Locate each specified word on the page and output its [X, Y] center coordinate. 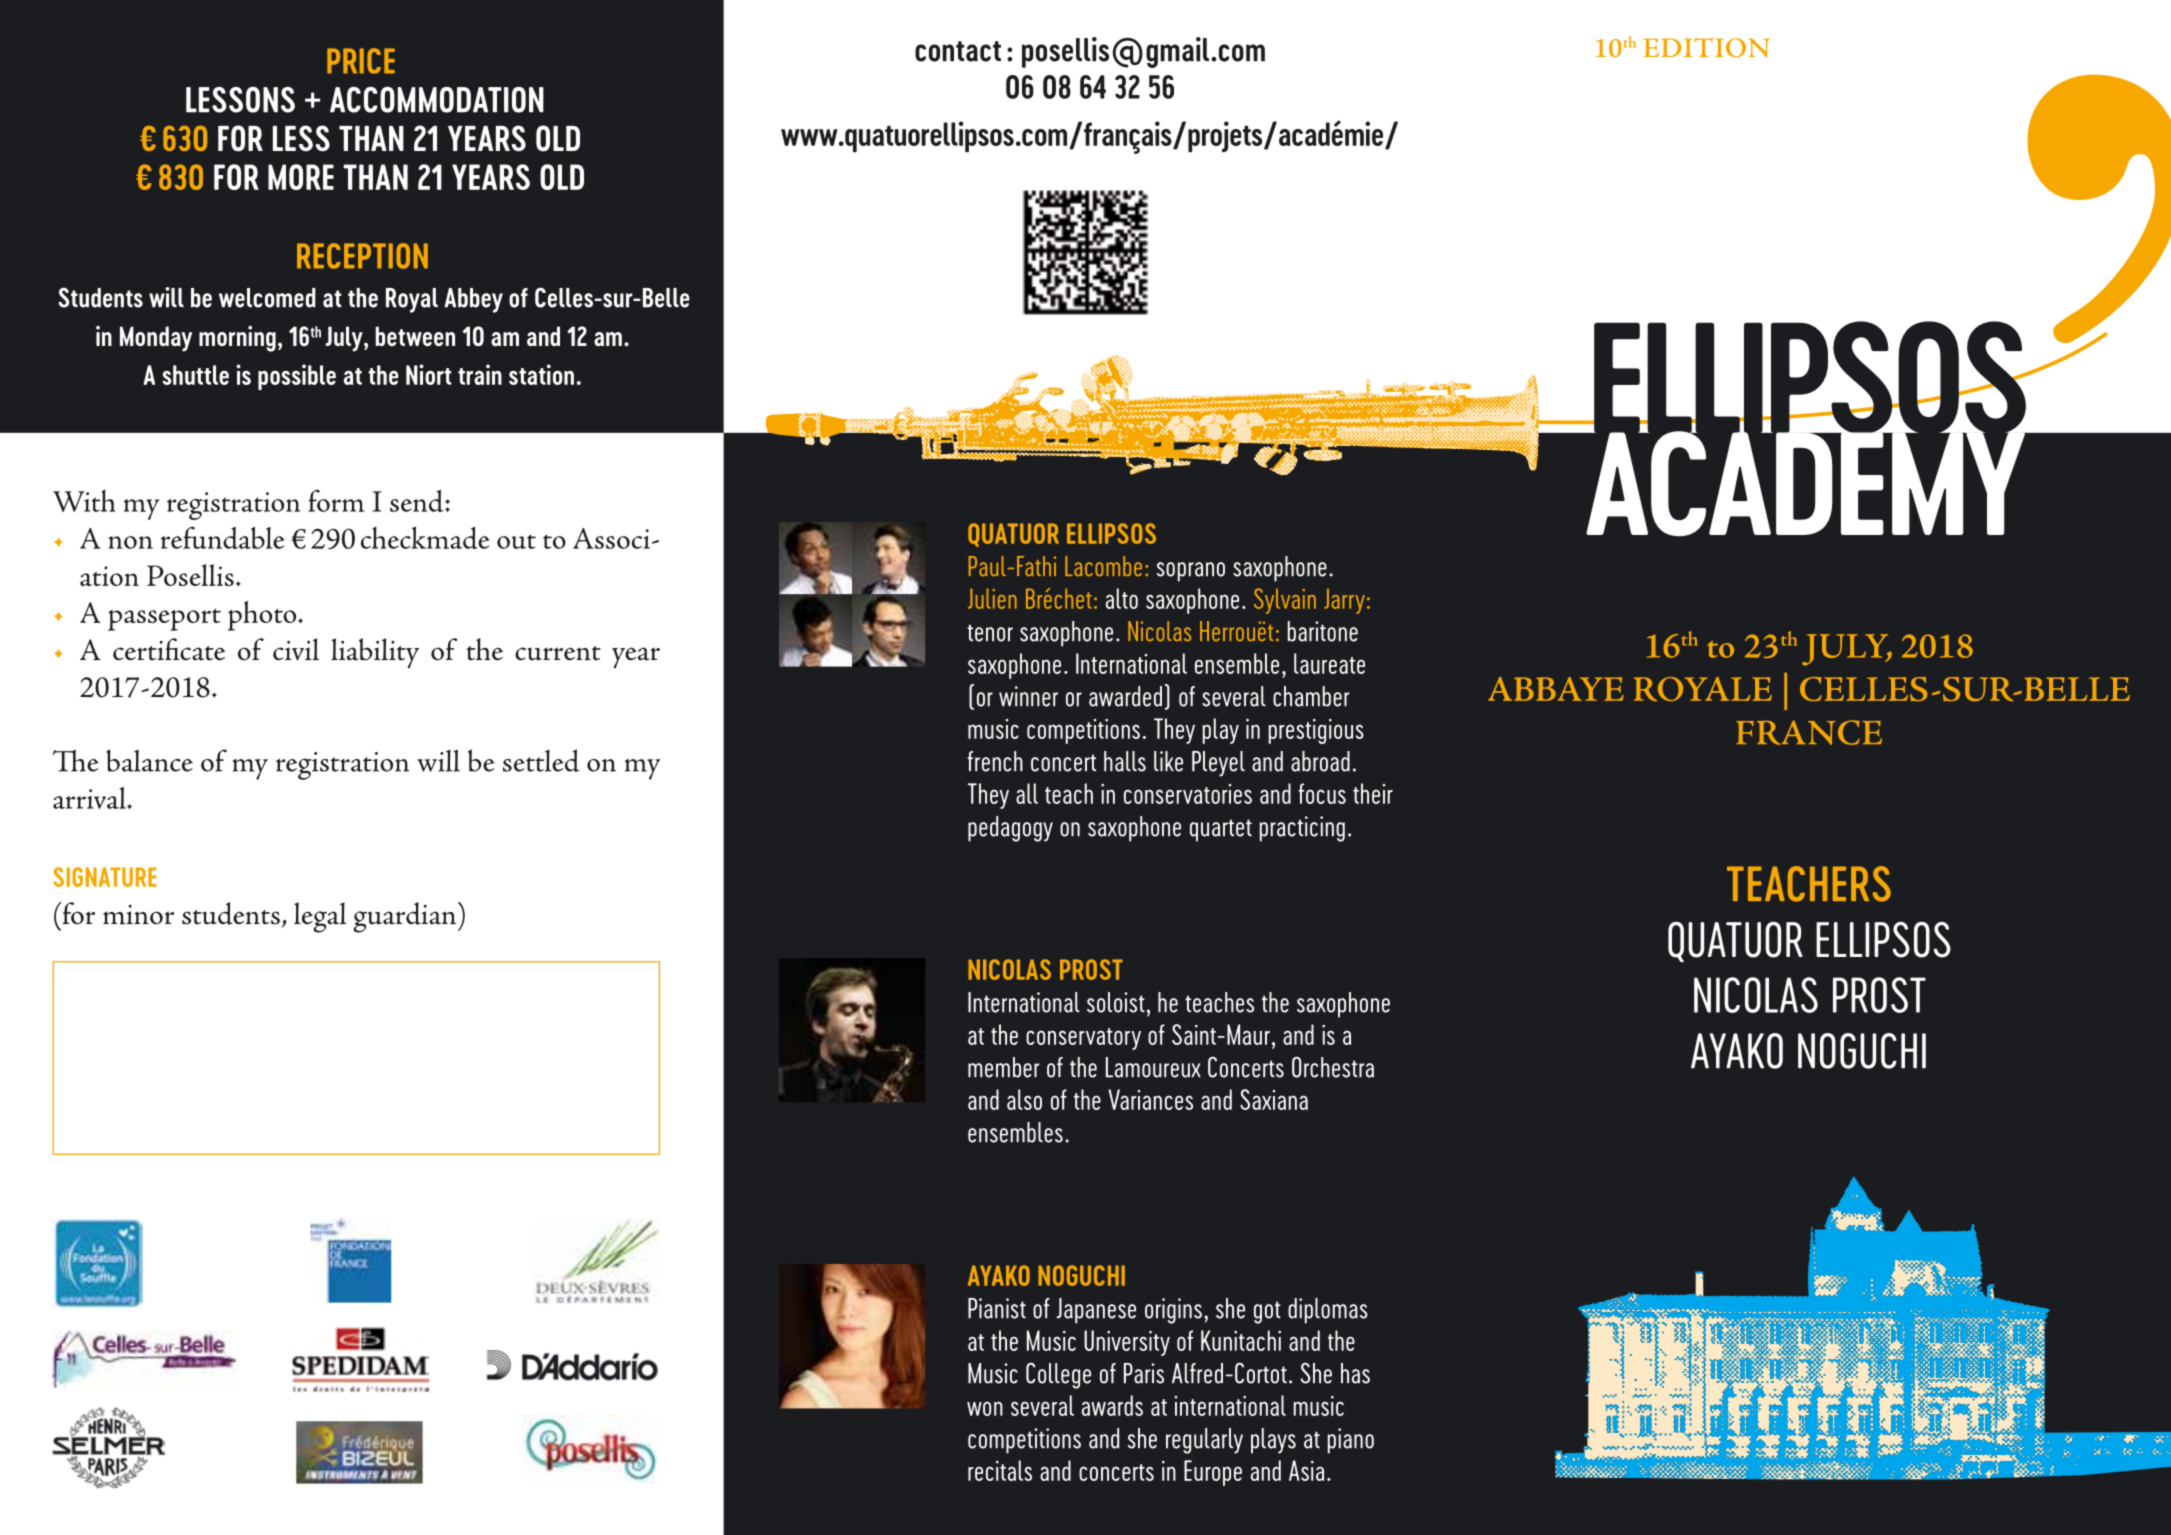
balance [149, 760]
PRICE [361, 61]
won [985, 1408]
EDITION [1707, 47]
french [995, 761]
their [1373, 793]
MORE [301, 177]
